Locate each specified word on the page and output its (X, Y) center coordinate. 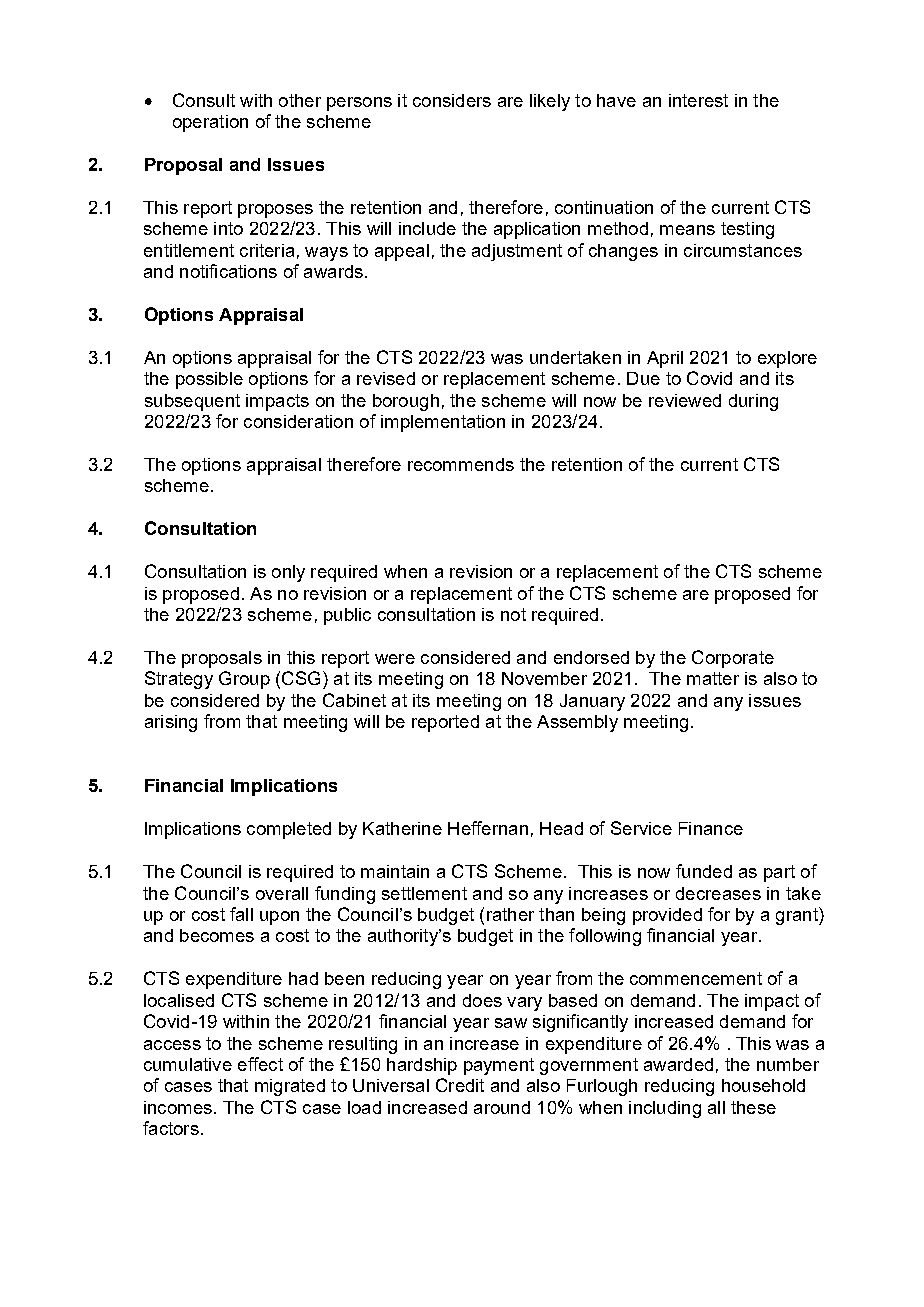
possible (209, 380)
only (288, 573)
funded (704, 871)
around (502, 1107)
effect (260, 1064)
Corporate (733, 659)
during (753, 402)
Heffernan (488, 828)
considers (452, 100)
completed (289, 830)
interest (698, 100)
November (544, 678)
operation (210, 123)
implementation (443, 423)
